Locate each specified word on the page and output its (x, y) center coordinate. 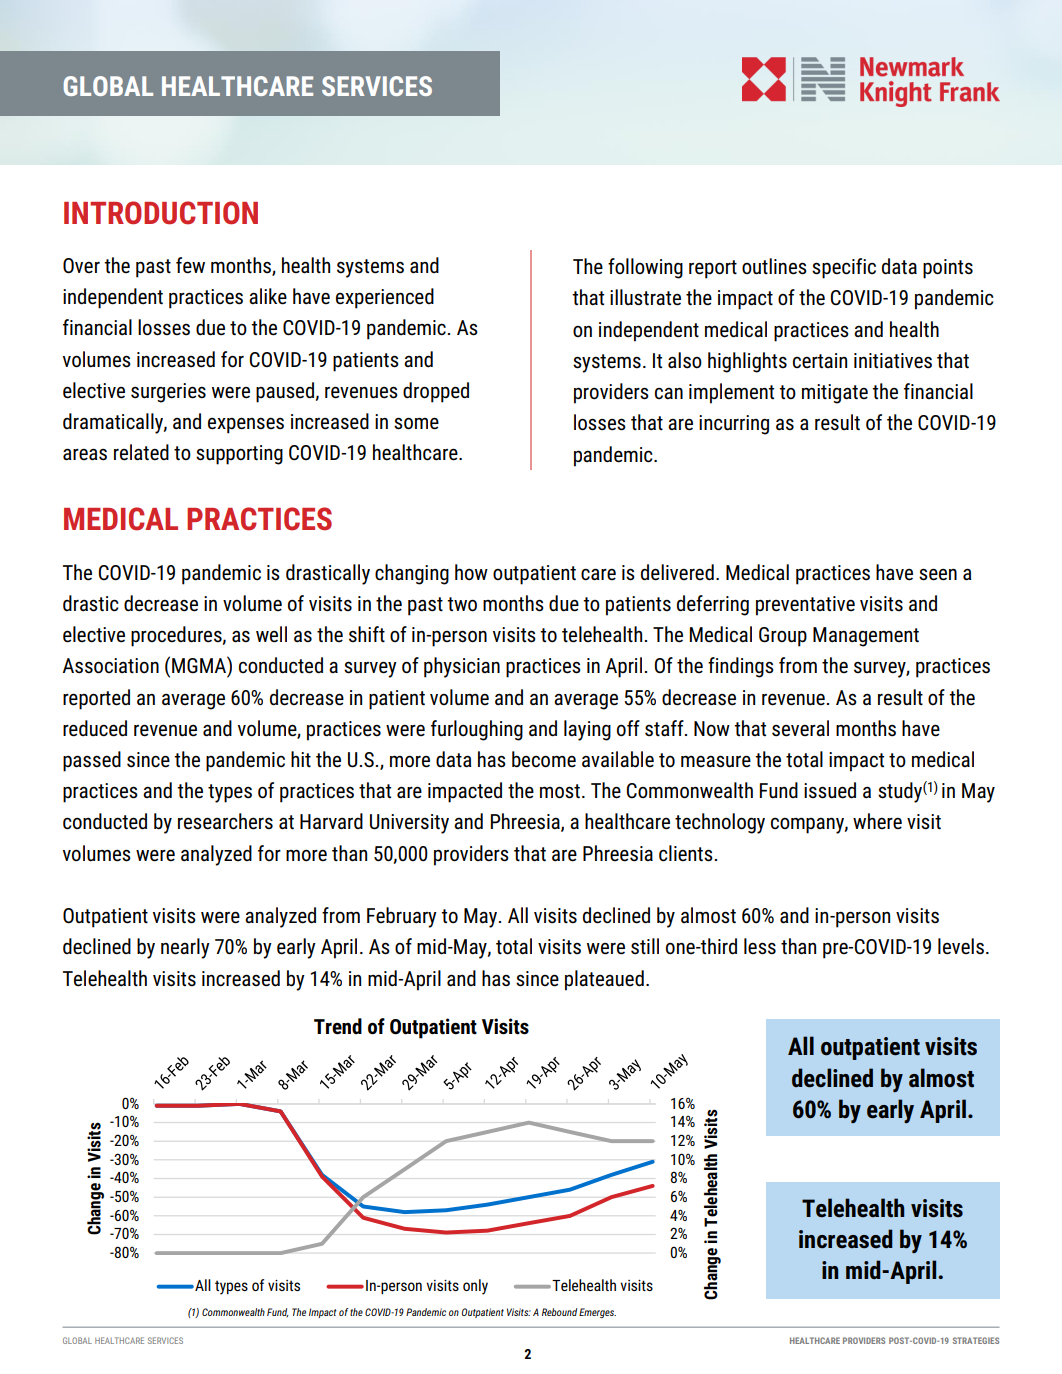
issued (830, 790)
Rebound (559, 1312)
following (645, 268)
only (475, 1287)
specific (844, 268)
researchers (225, 821)
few (190, 265)
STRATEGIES (976, 1340)
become (544, 759)
